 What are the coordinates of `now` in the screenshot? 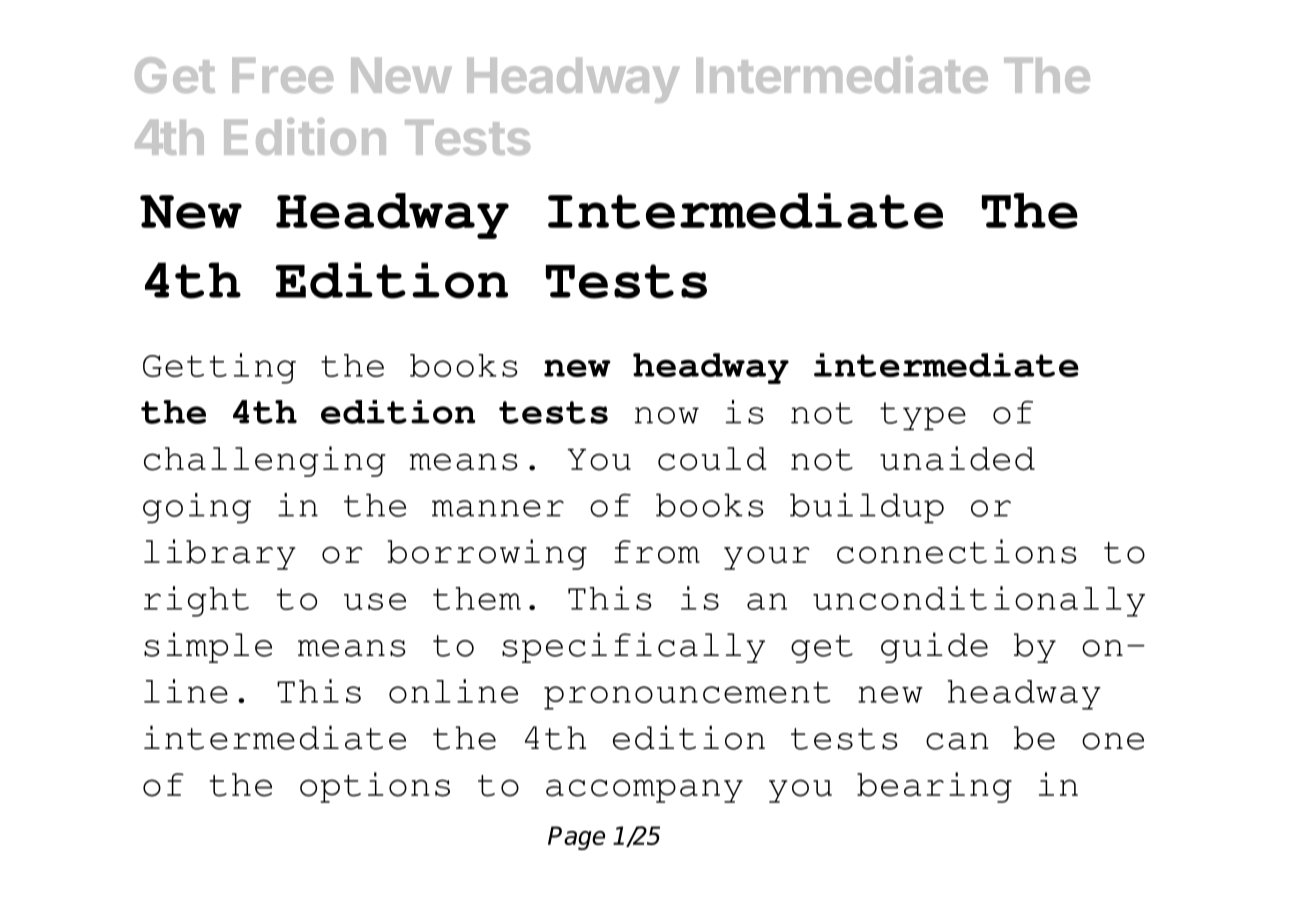 It's located at (667, 415).
